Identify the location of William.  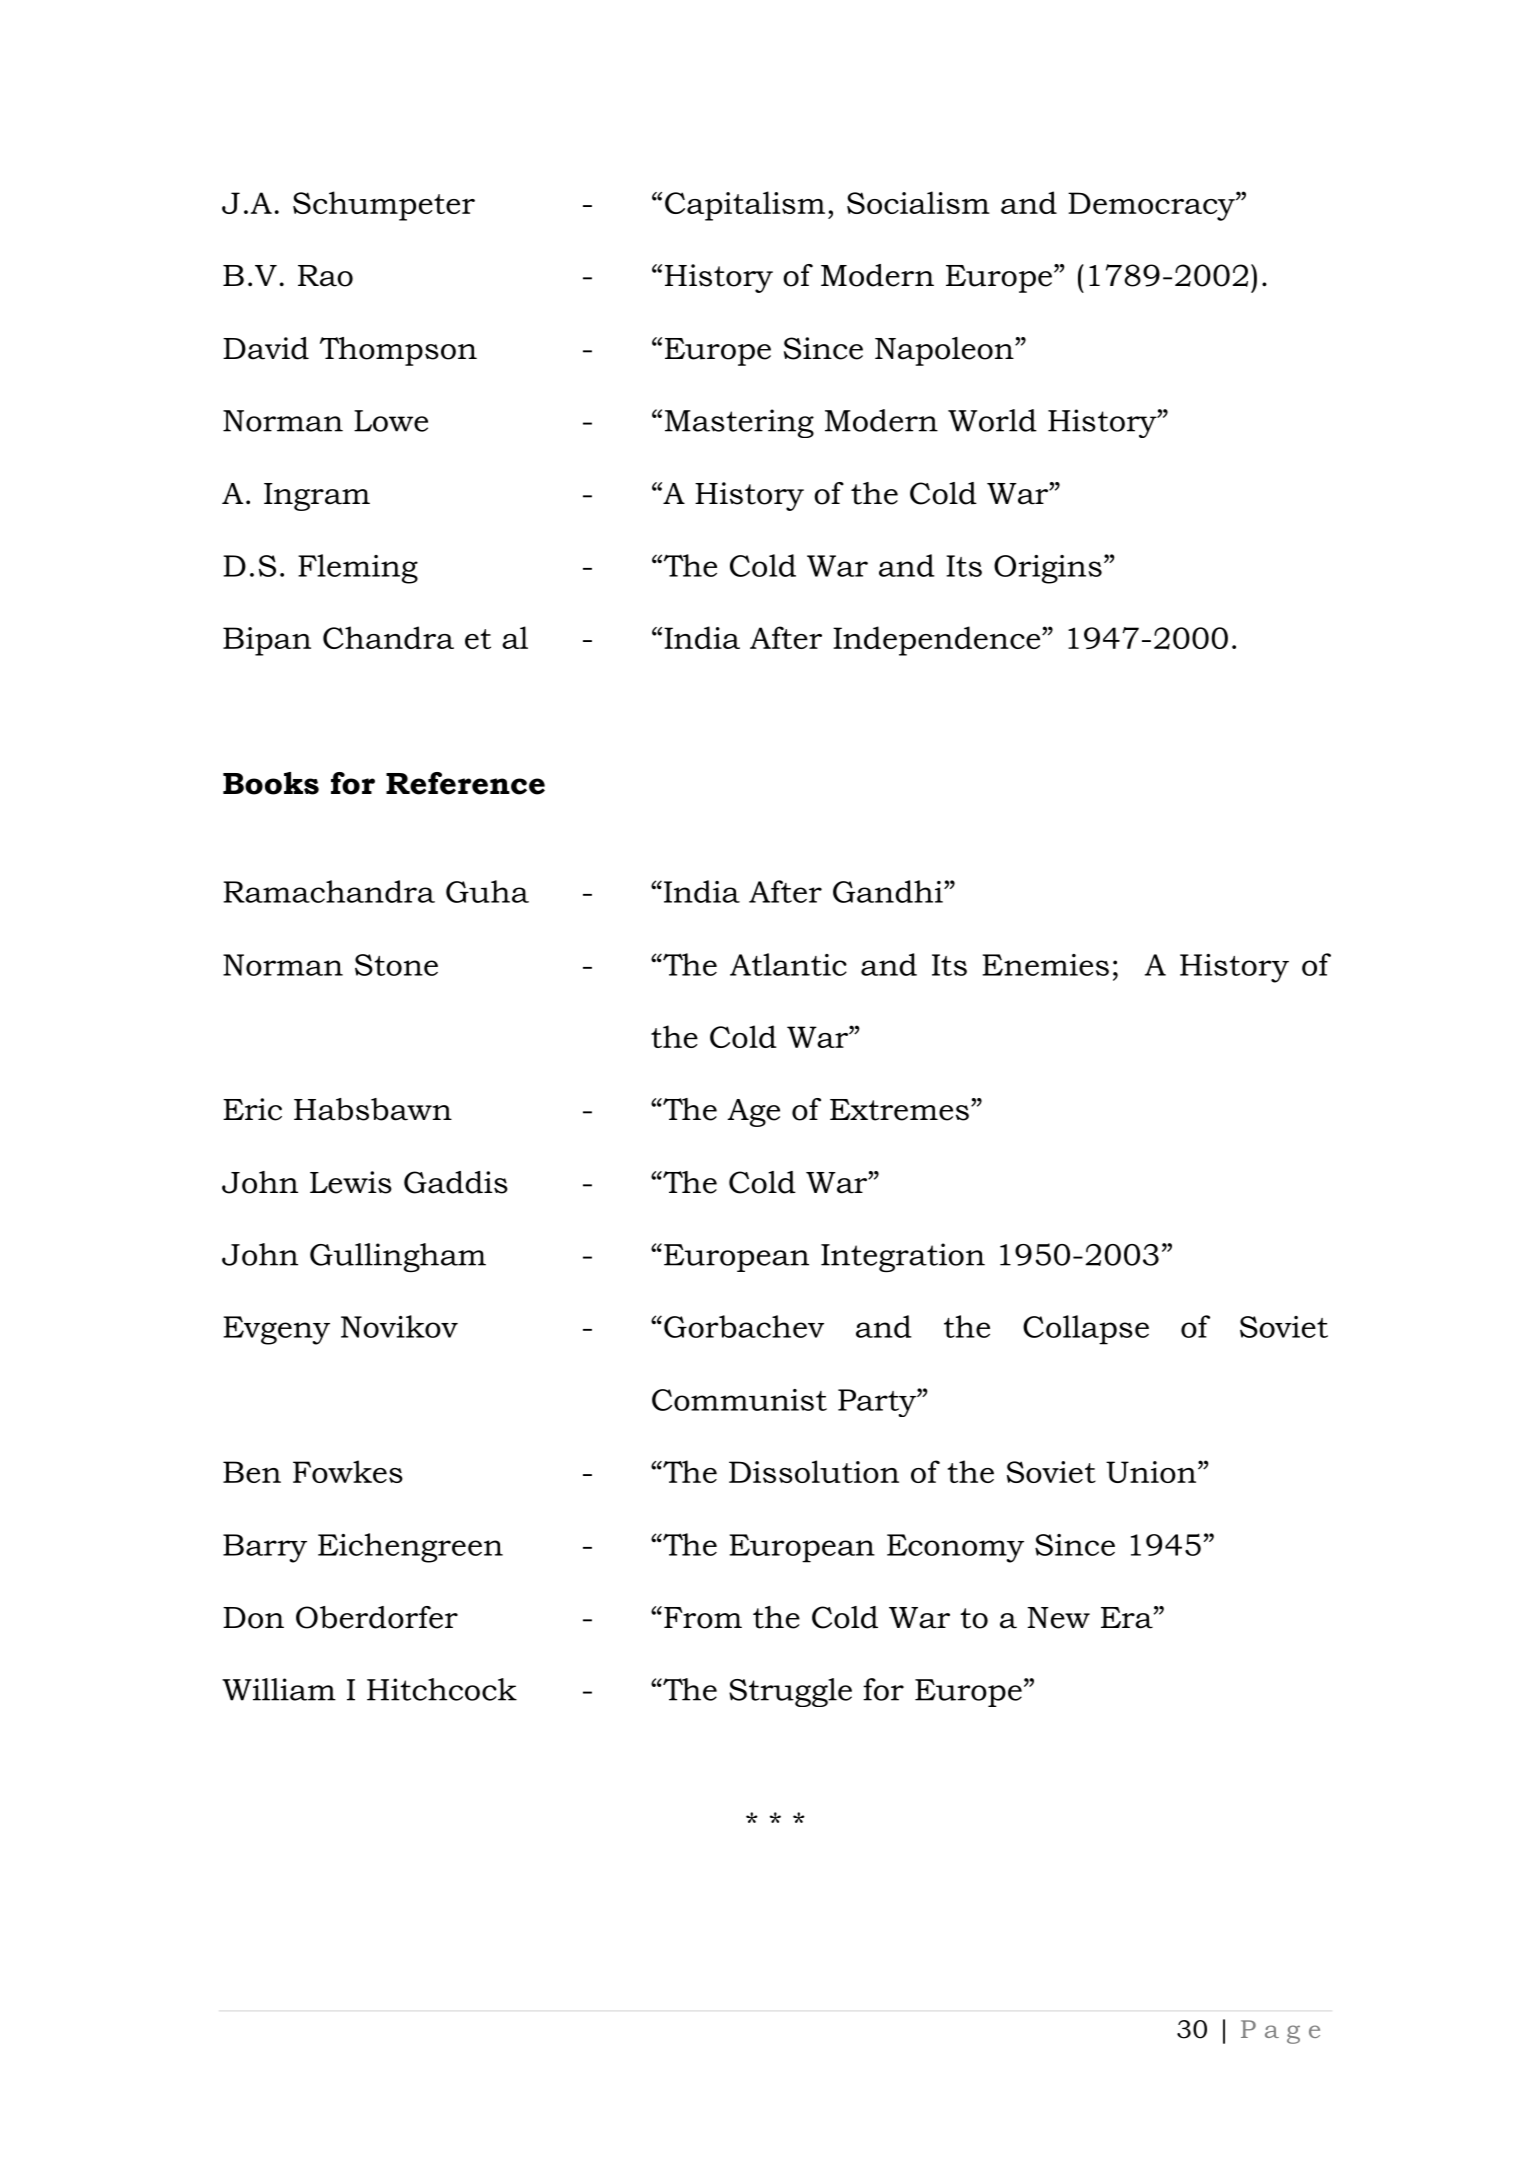
(279, 1689).
